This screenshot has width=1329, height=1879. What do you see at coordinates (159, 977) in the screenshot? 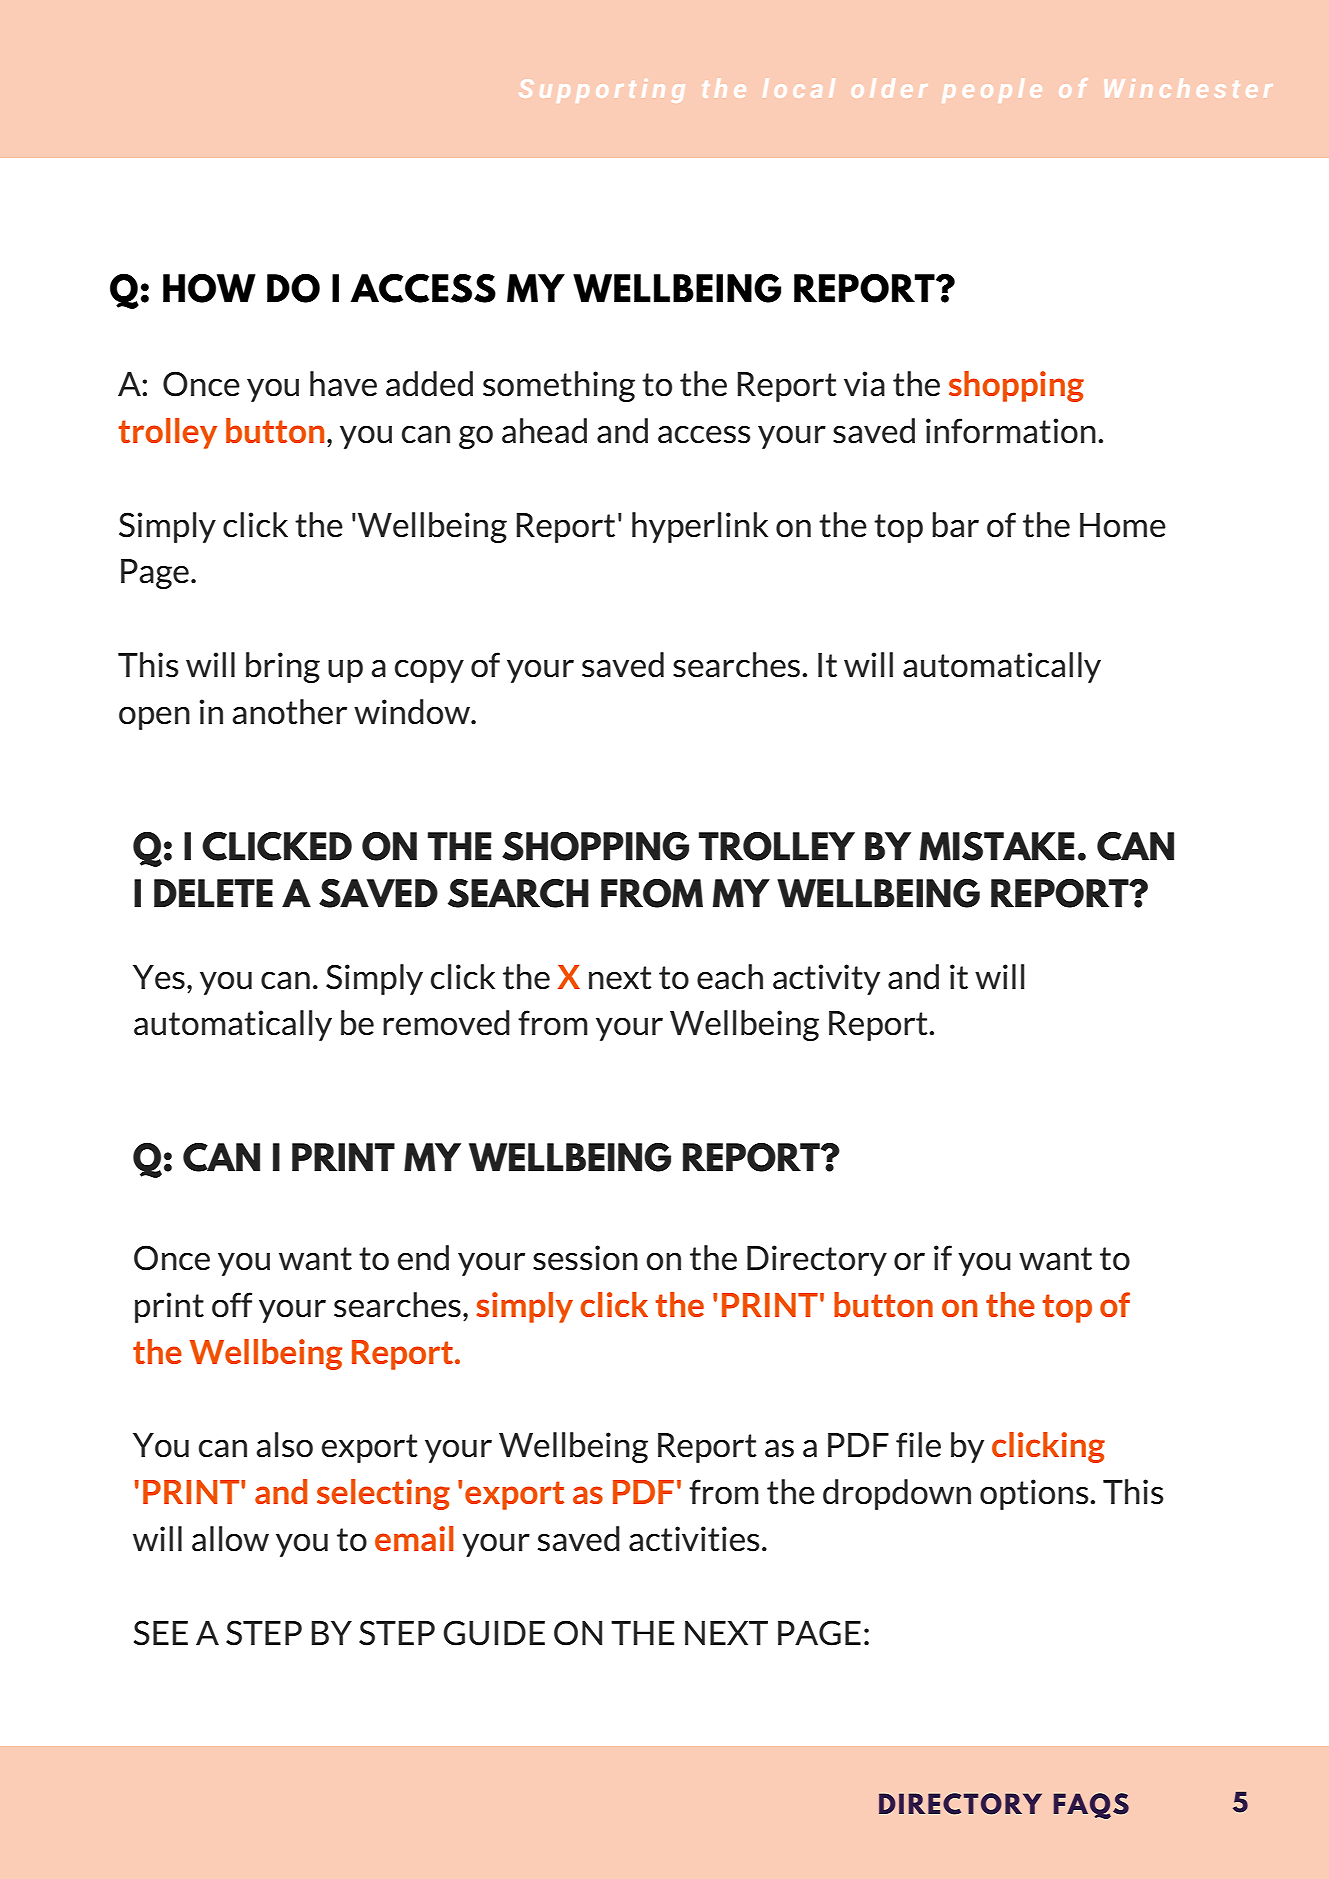
I see `Yes` at bounding box center [159, 977].
